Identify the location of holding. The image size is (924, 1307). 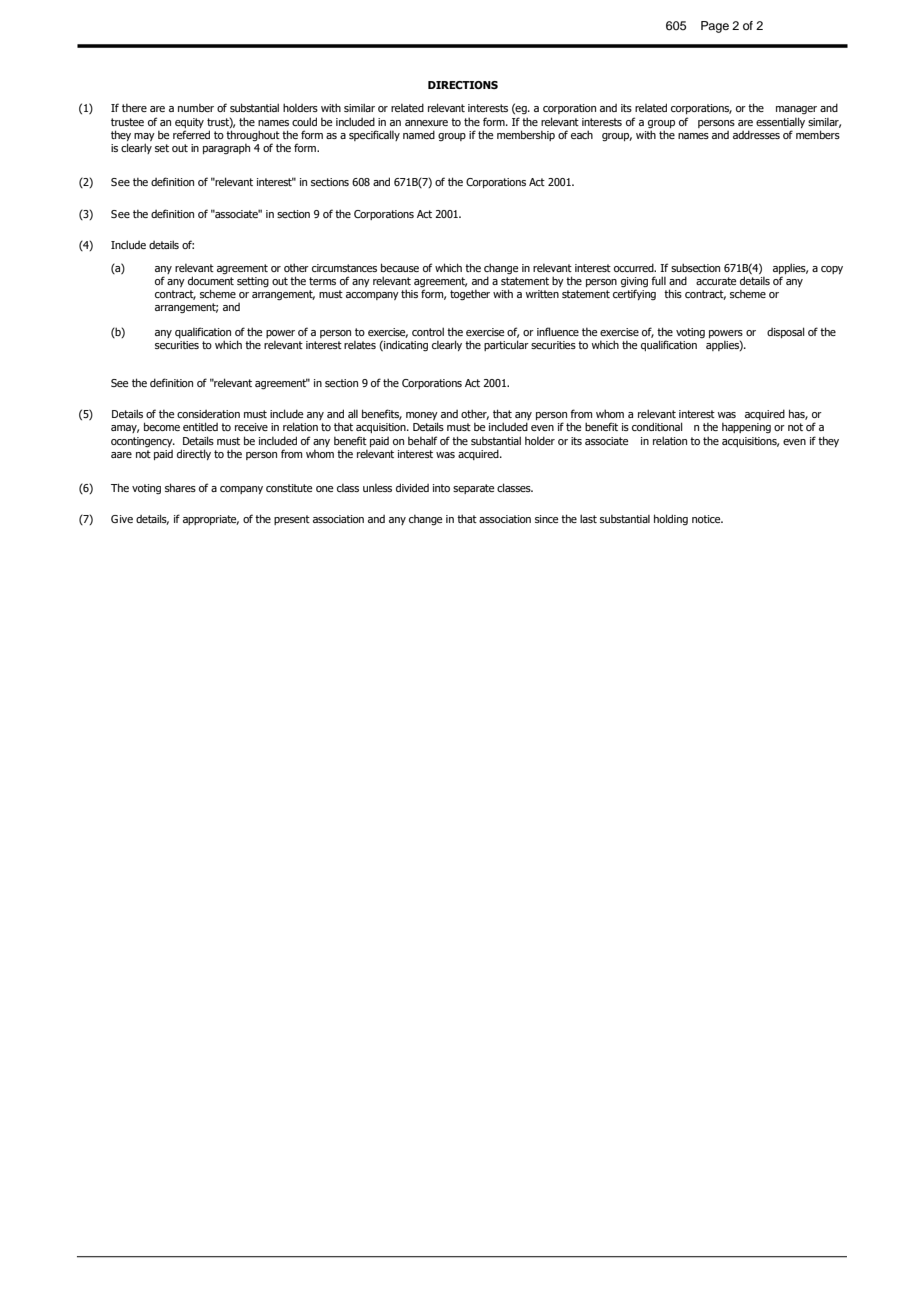
(671, 519).
